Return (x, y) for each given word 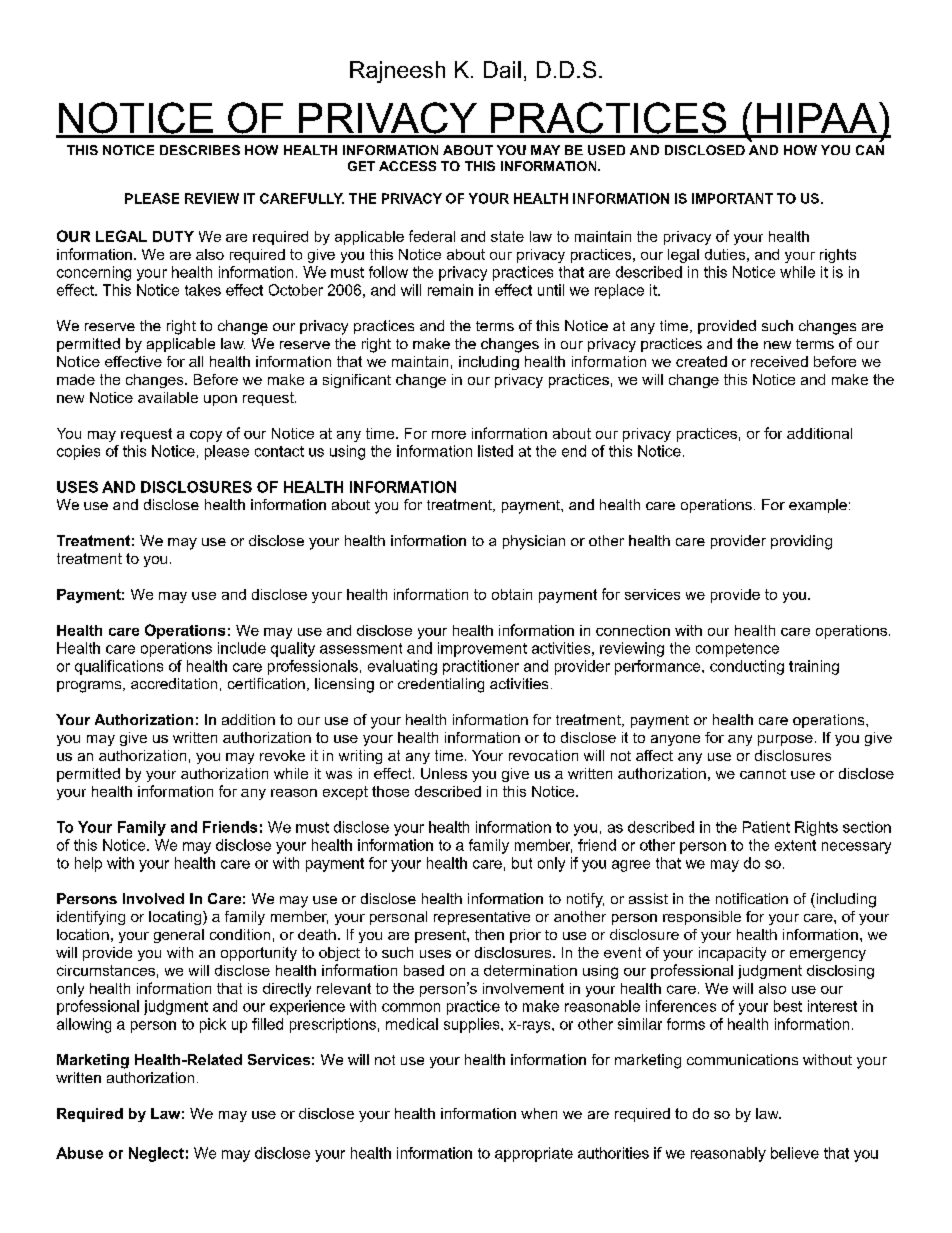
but (522, 863)
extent (795, 845)
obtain (512, 594)
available (168, 397)
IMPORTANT (732, 198)
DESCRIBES (200, 150)
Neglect (156, 1154)
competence (737, 650)
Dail (502, 69)
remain (450, 290)
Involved (153, 898)
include (242, 648)
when (539, 1113)
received (779, 361)
